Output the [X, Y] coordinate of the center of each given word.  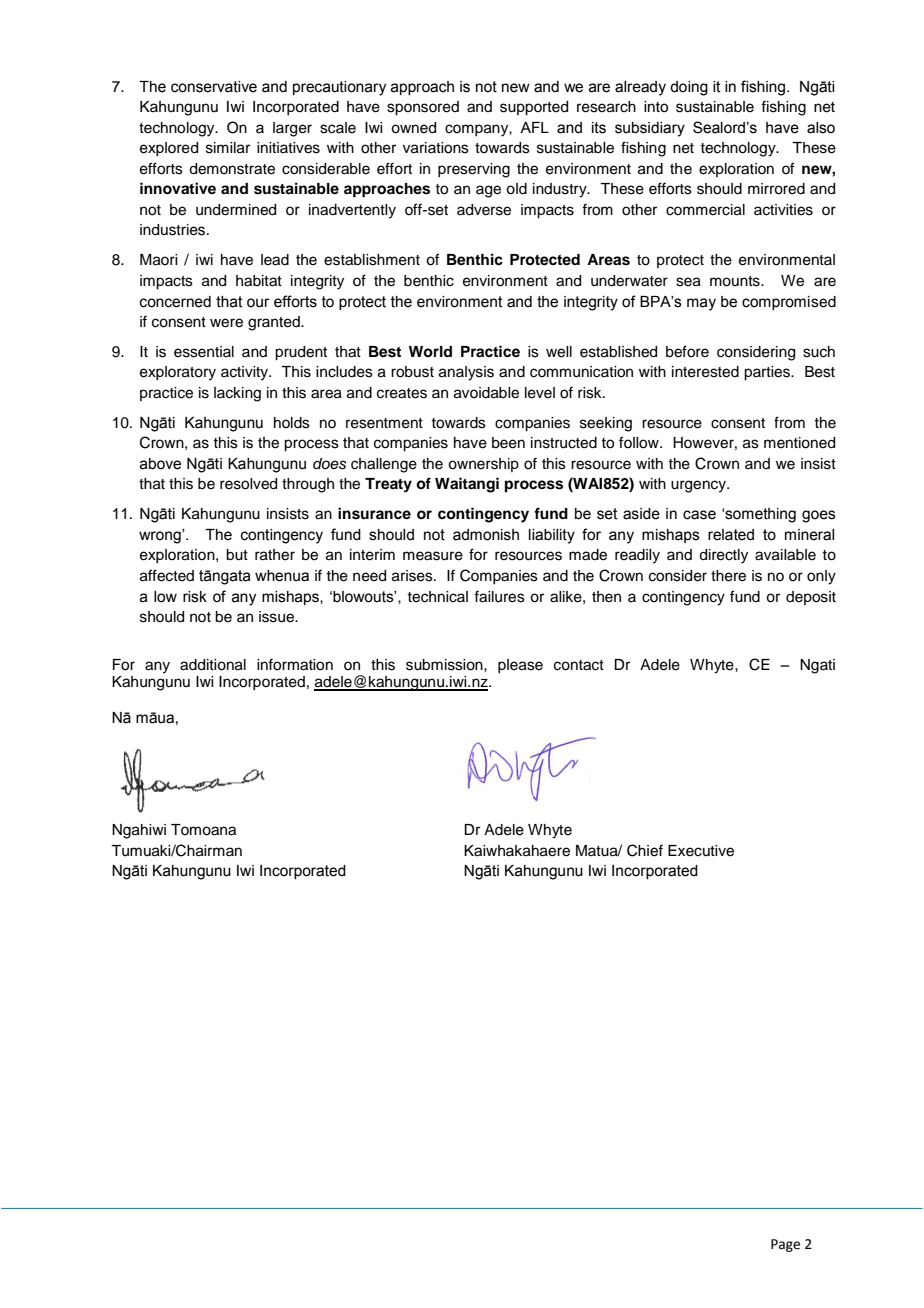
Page [785, 1245]
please [520, 666]
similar [228, 148]
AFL [534, 127]
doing [689, 88]
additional [213, 665]
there [728, 576]
